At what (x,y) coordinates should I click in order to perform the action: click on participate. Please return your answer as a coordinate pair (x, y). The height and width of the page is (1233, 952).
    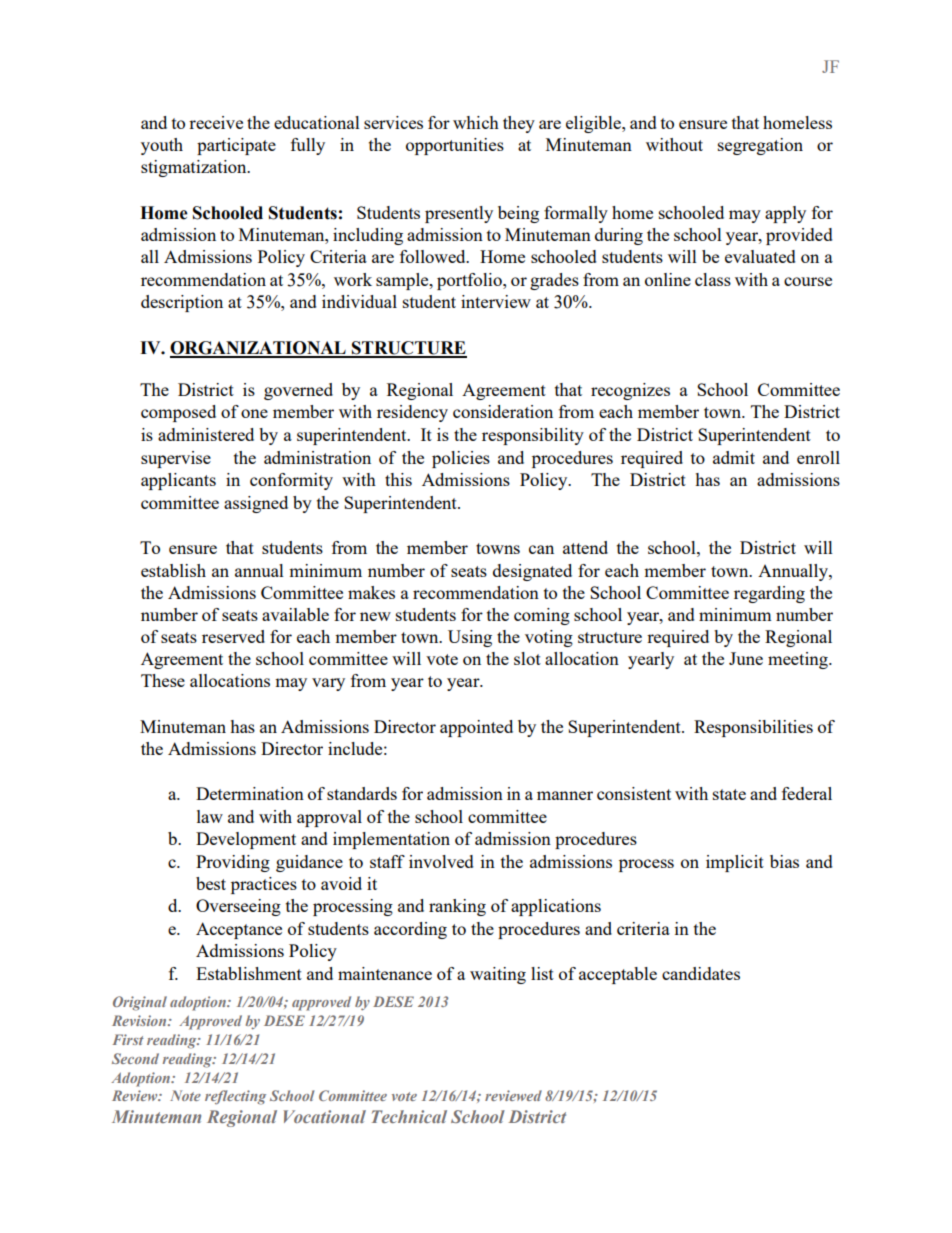
    Looking at the image, I should click on (236, 146).
